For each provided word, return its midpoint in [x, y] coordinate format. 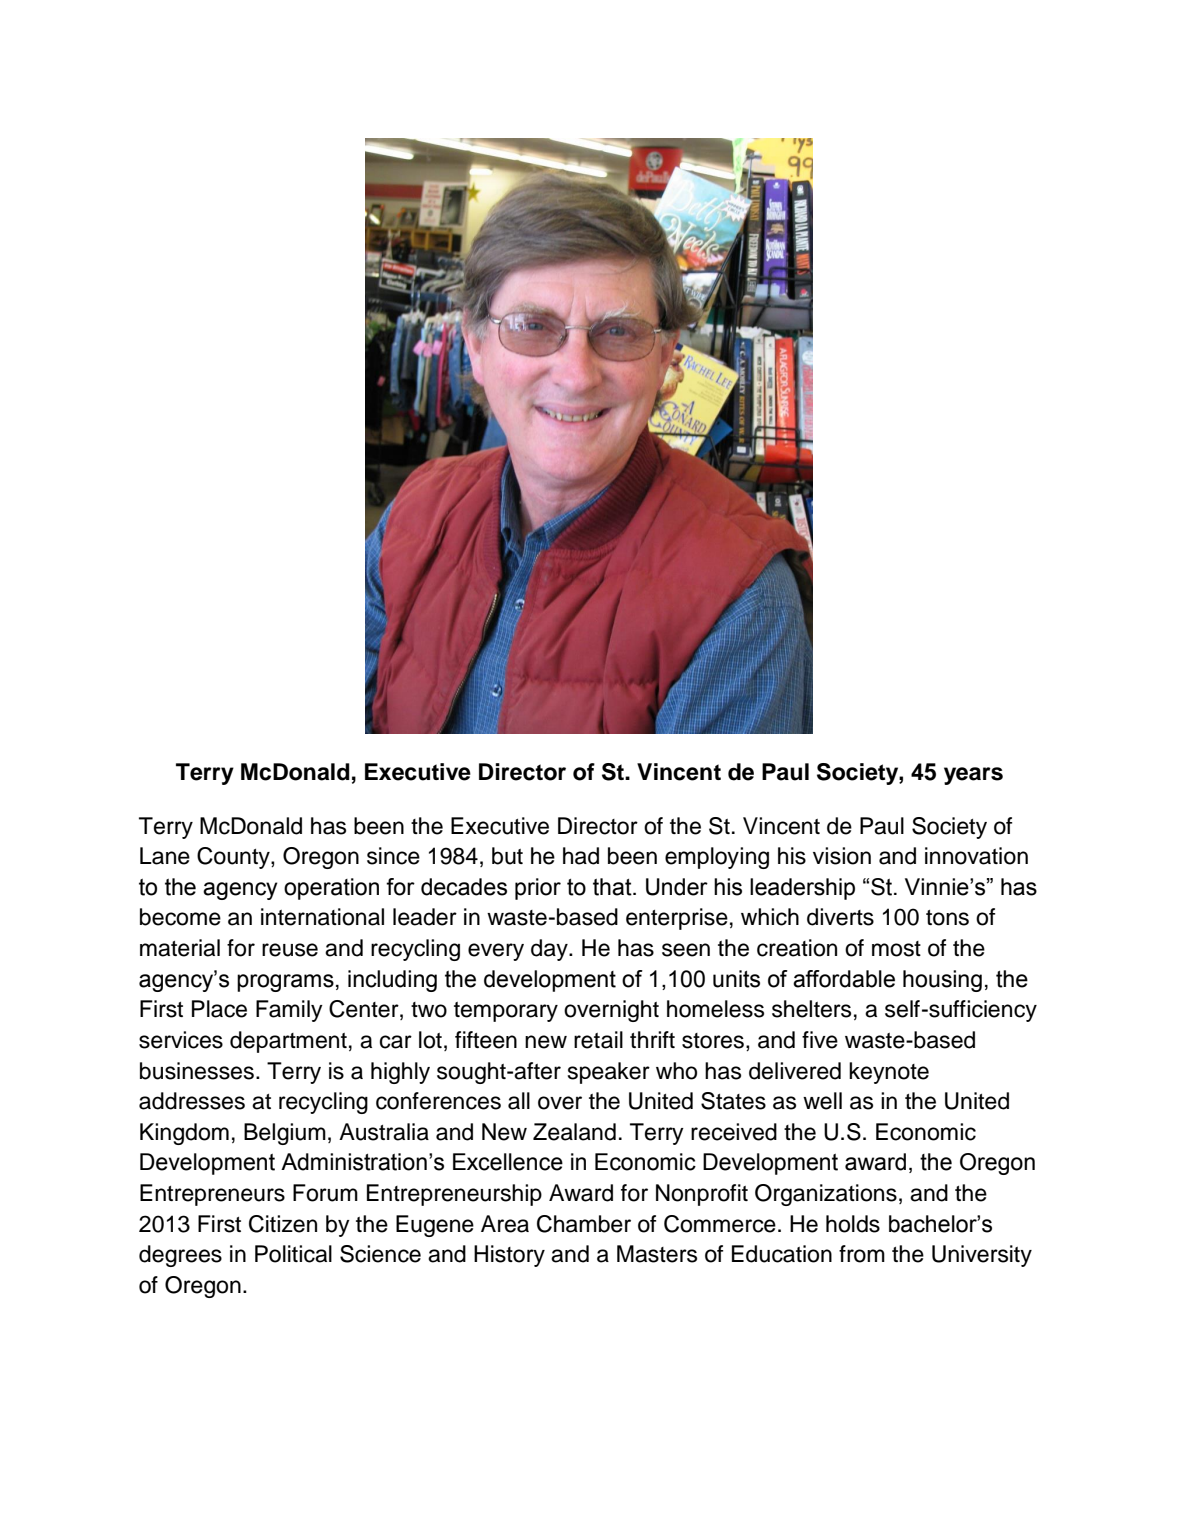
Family [289, 1011]
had [581, 856]
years [973, 776]
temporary [506, 1012]
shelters [811, 1009]
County [234, 858]
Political [293, 1254]
